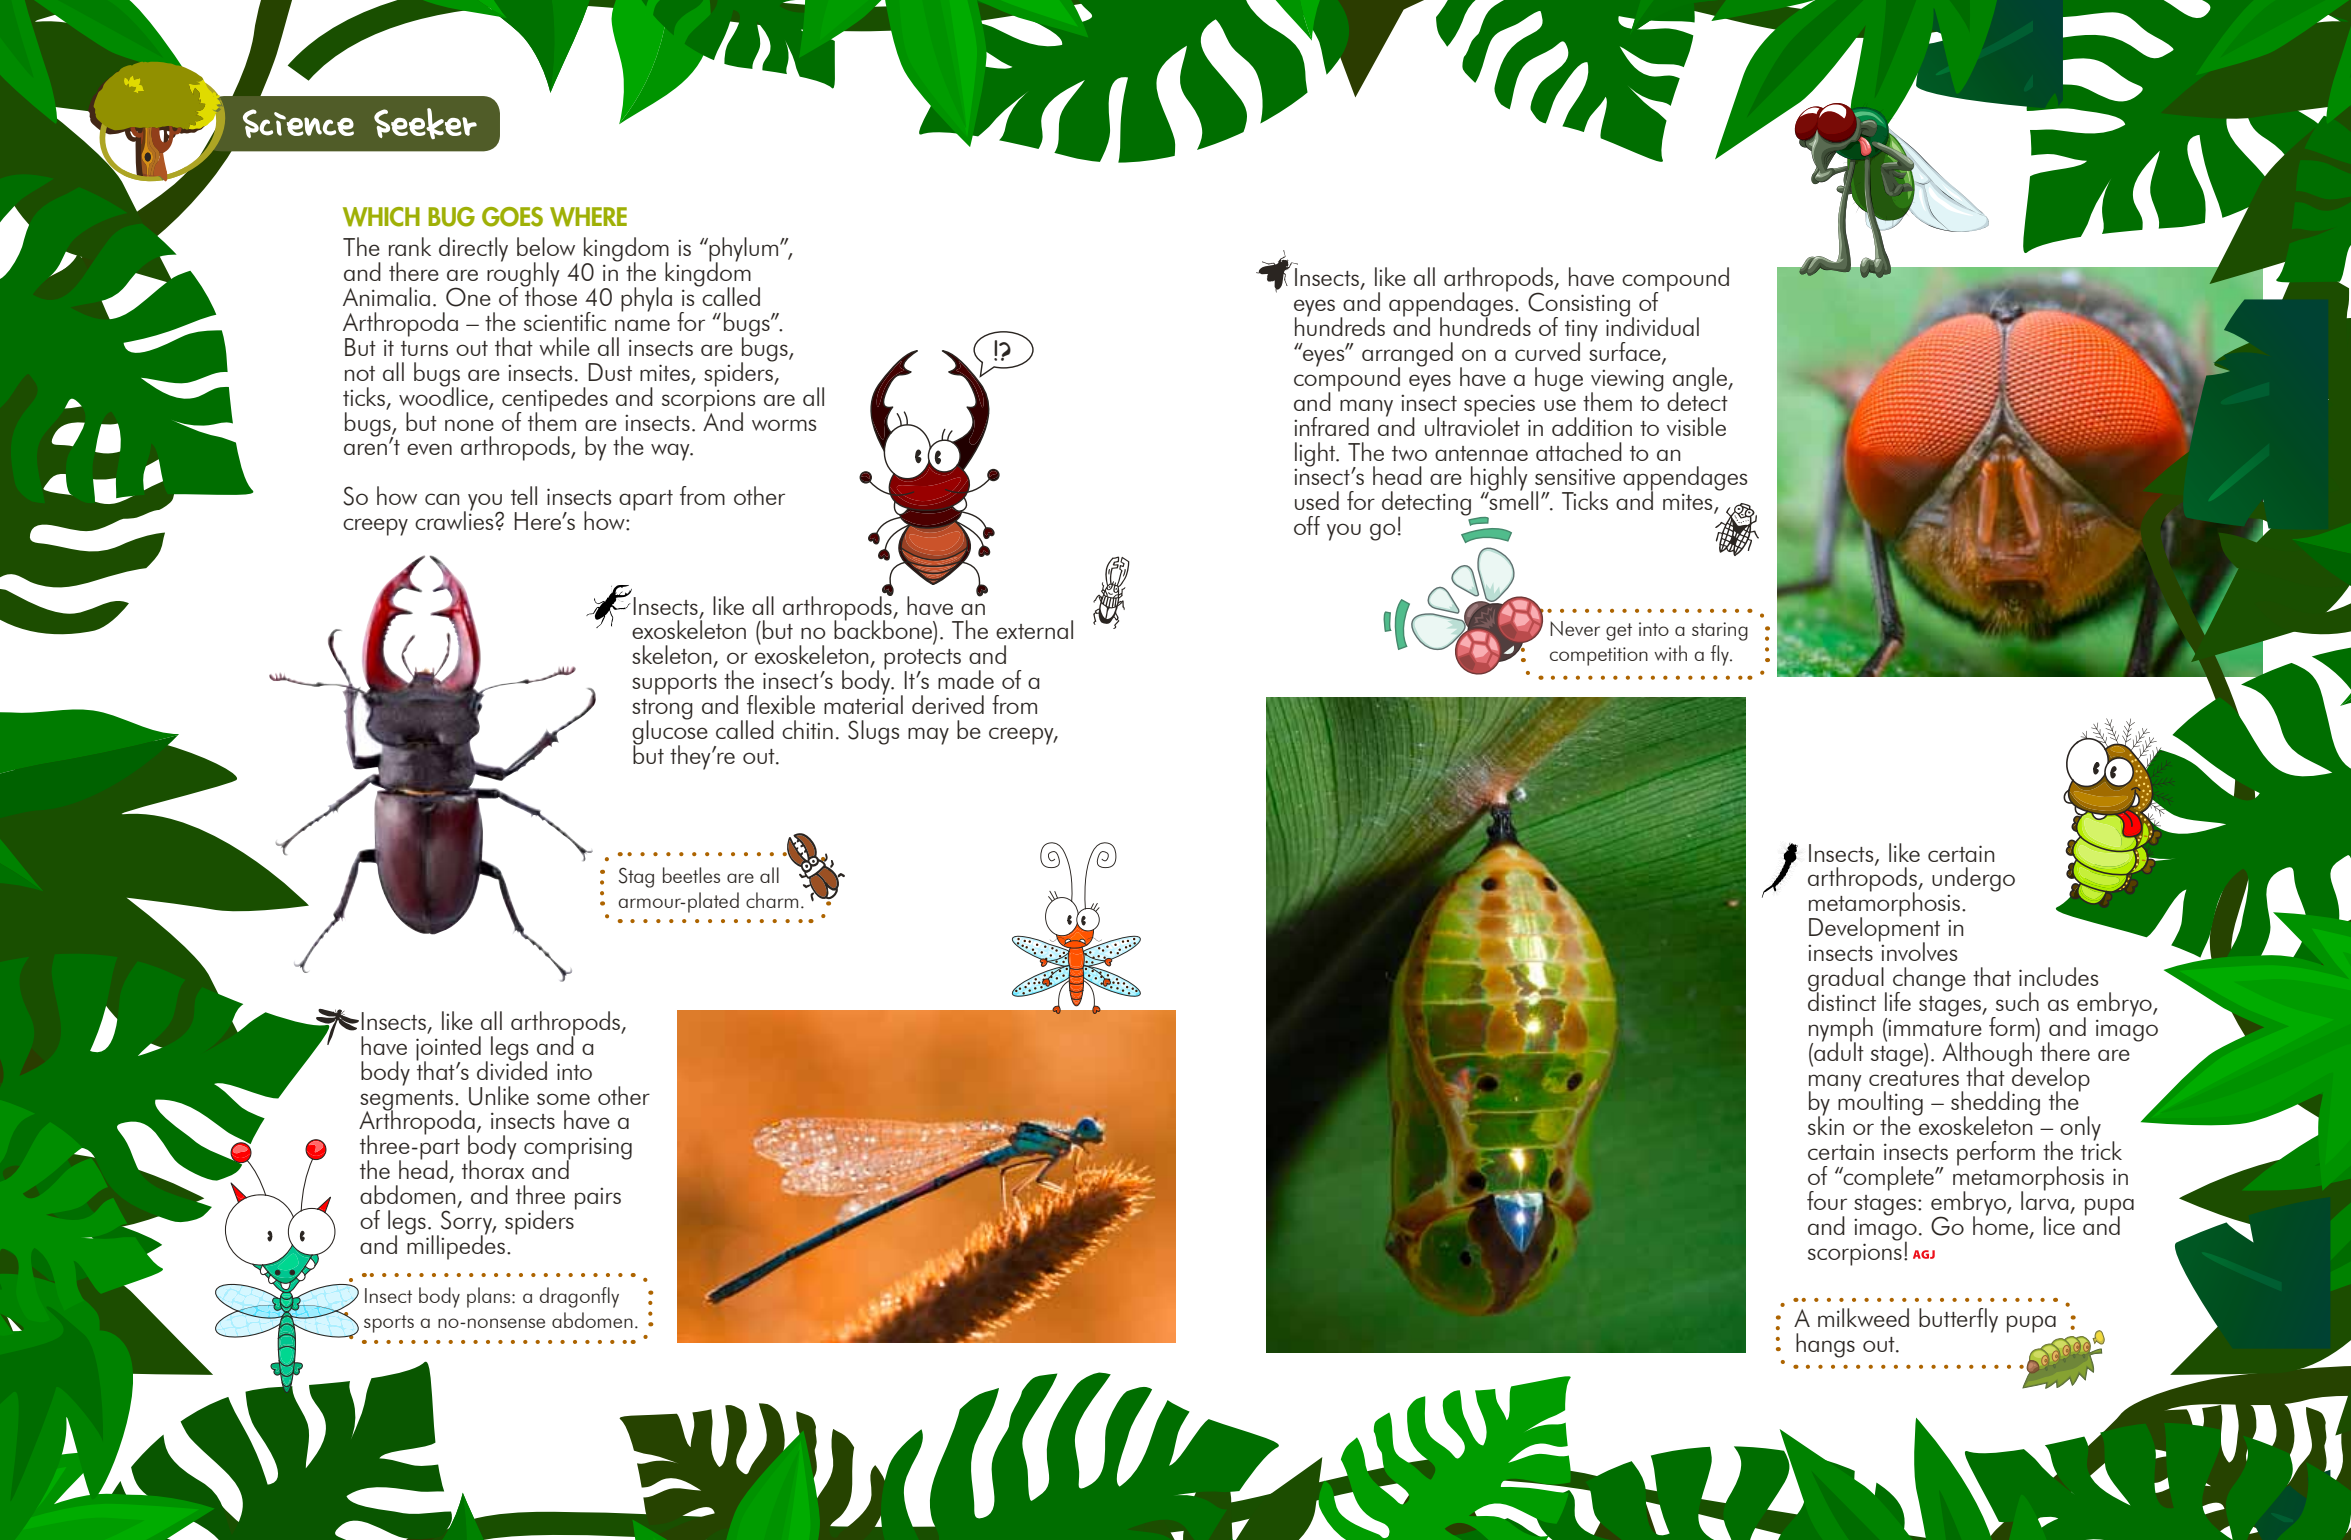  I want to click on divided, so click(512, 1069).
